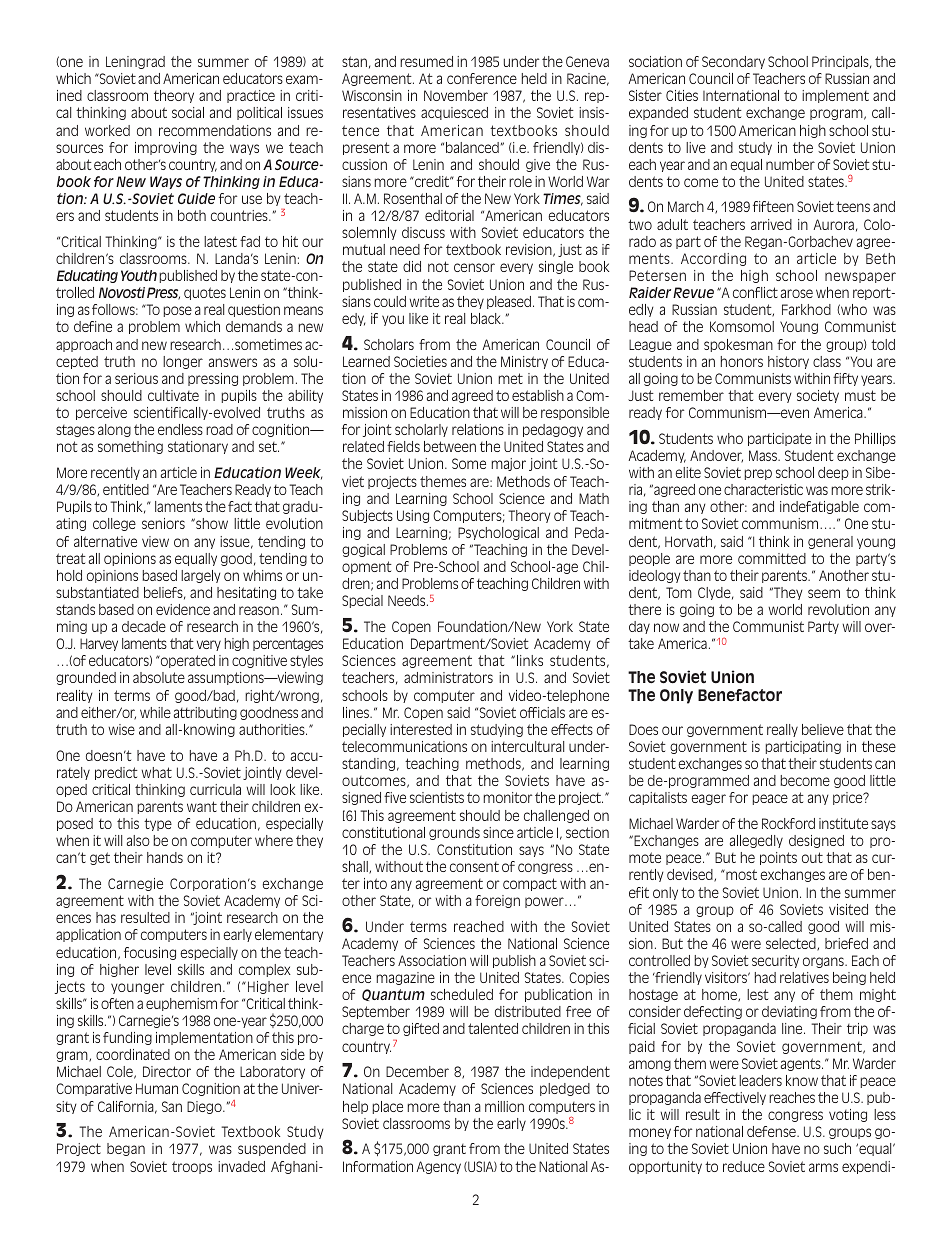 This image has width=952, height=1233. What do you see at coordinates (172, 1106) in the image?
I see `San` at bounding box center [172, 1106].
